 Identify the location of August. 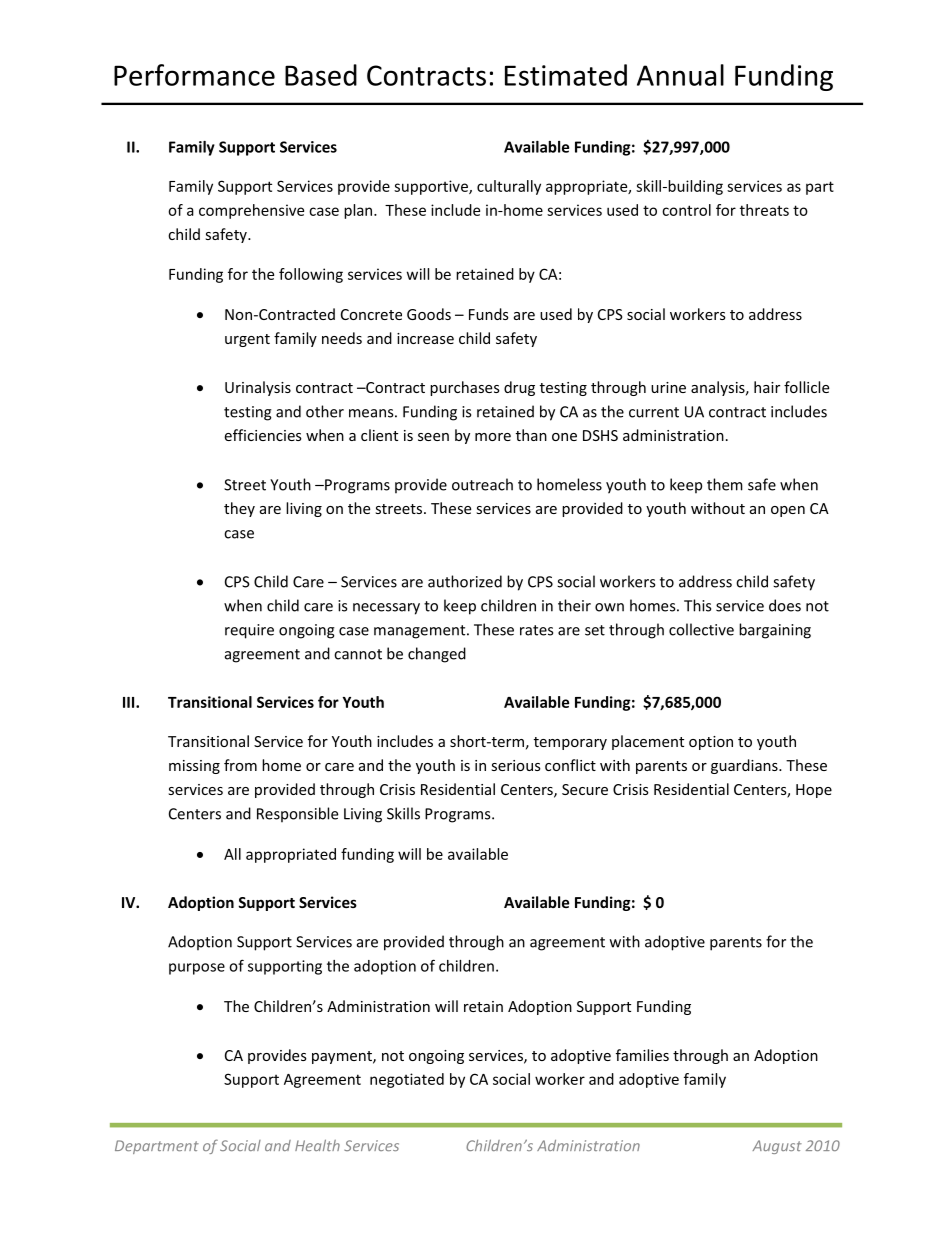
(777, 1147).
